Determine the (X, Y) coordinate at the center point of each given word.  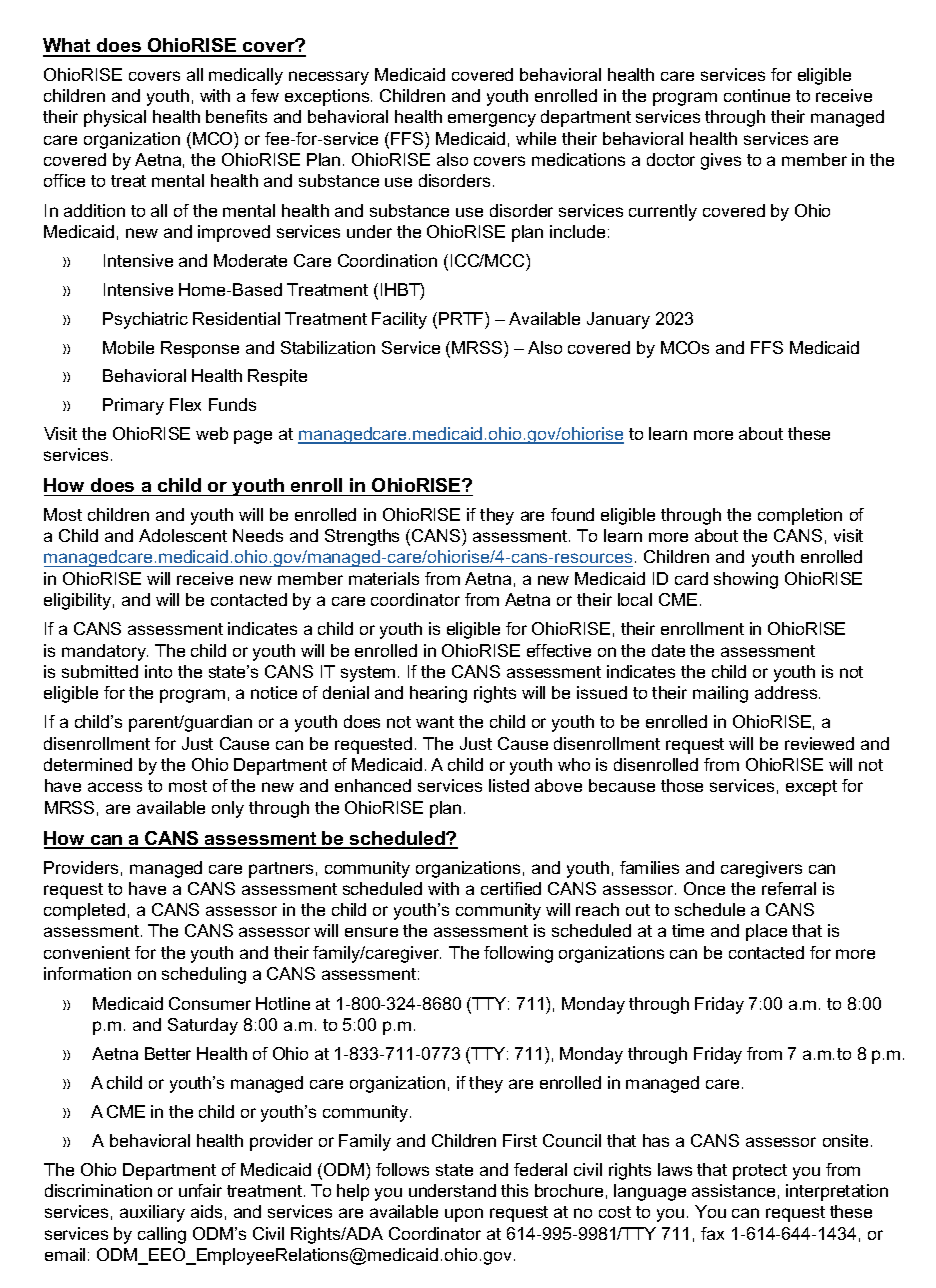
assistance (733, 1190)
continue (757, 95)
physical (115, 118)
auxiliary (152, 1213)
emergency (492, 120)
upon (464, 1215)
